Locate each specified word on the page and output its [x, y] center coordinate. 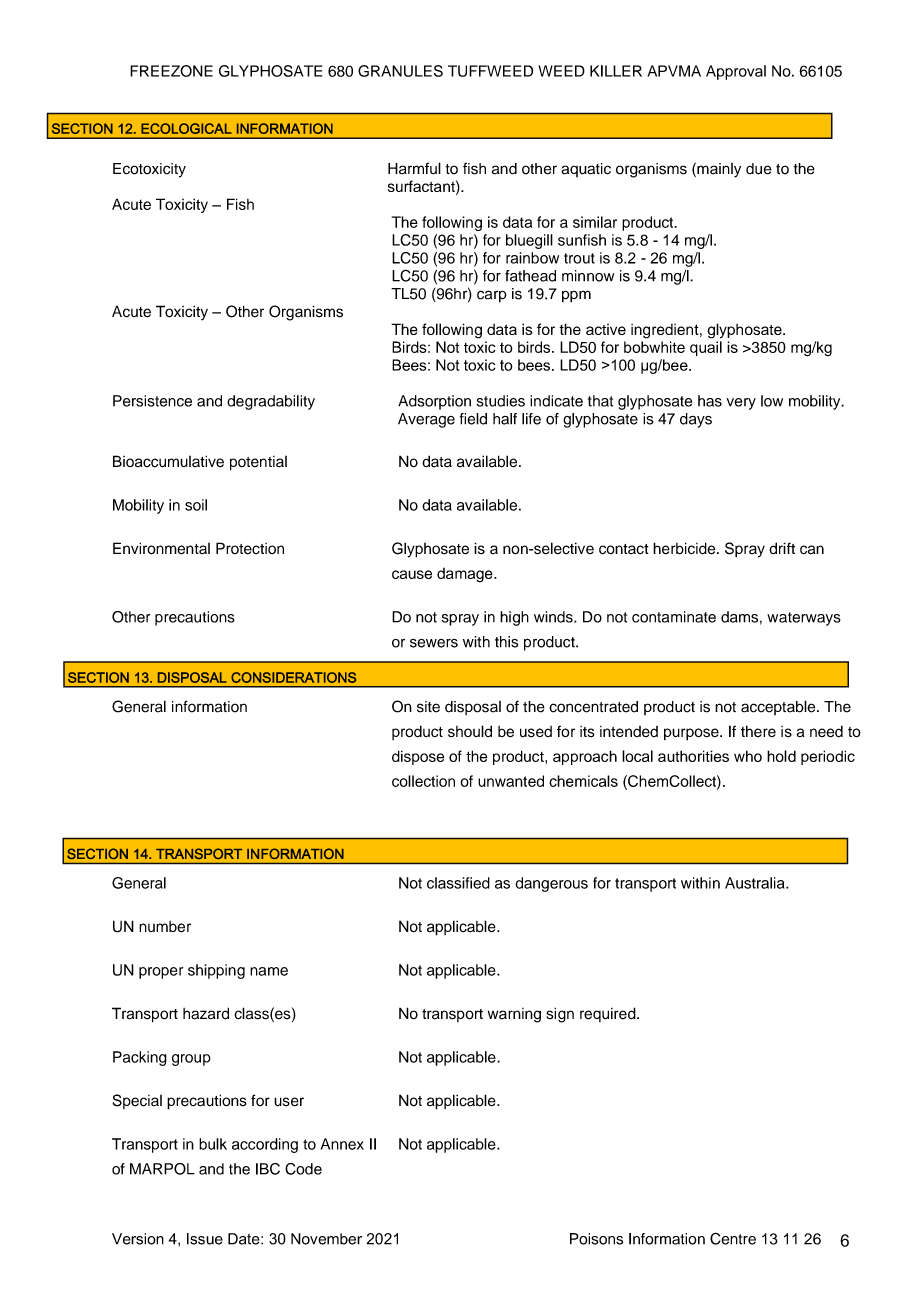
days [696, 420]
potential [258, 463]
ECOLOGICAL [186, 128]
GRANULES [400, 71]
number [165, 927]
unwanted [511, 781]
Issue [205, 1239]
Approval [736, 72]
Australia [756, 883]
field [473, 419]
